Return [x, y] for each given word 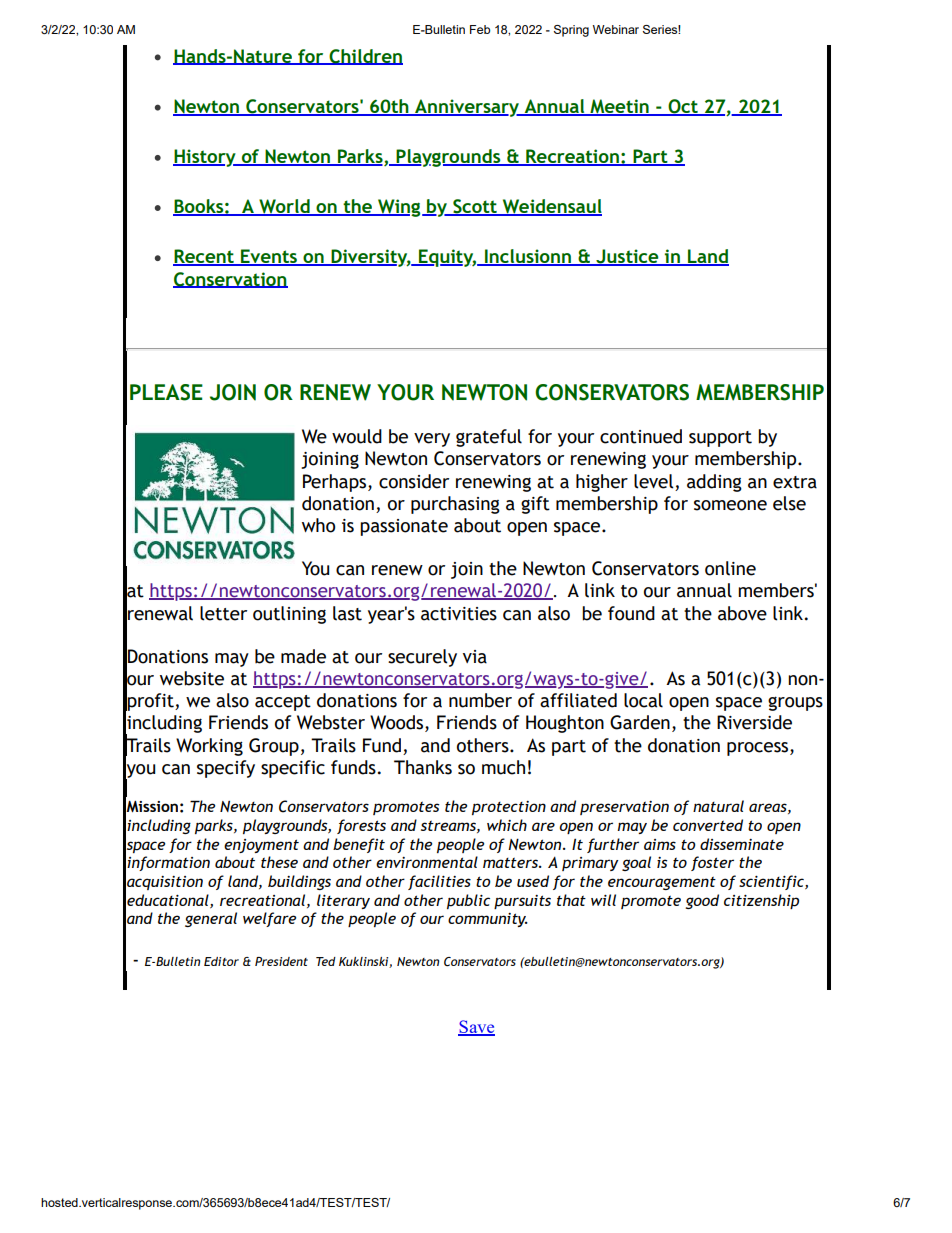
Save [476, 1028]
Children [365, 57]
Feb [480, 29]
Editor [221, 961]
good [702, 901]
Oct [683, 107]
